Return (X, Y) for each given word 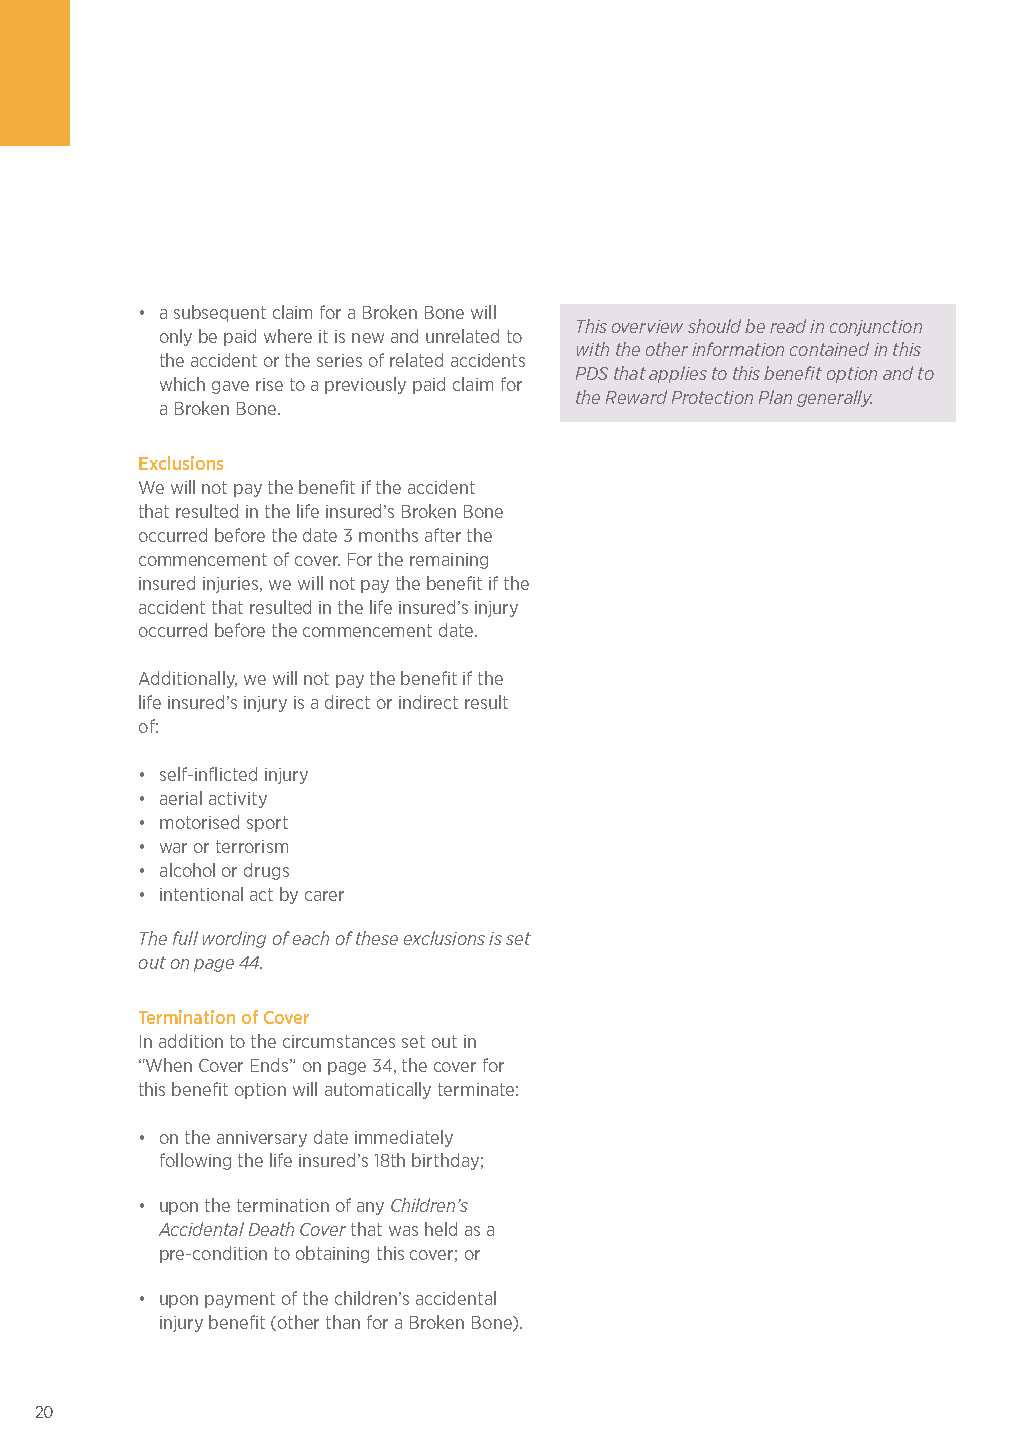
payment (240, 1300)
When (168, 1065)
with (593, 349)
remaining (449, 561)
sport (267, 824)
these (377, 938)
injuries (232, 585)
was (403, 1231)
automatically (378, 1090)
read (788, 326)
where (288, 336)
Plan (775, 397)
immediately (404, 1138)
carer (324, 896)
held (441, 1229)
